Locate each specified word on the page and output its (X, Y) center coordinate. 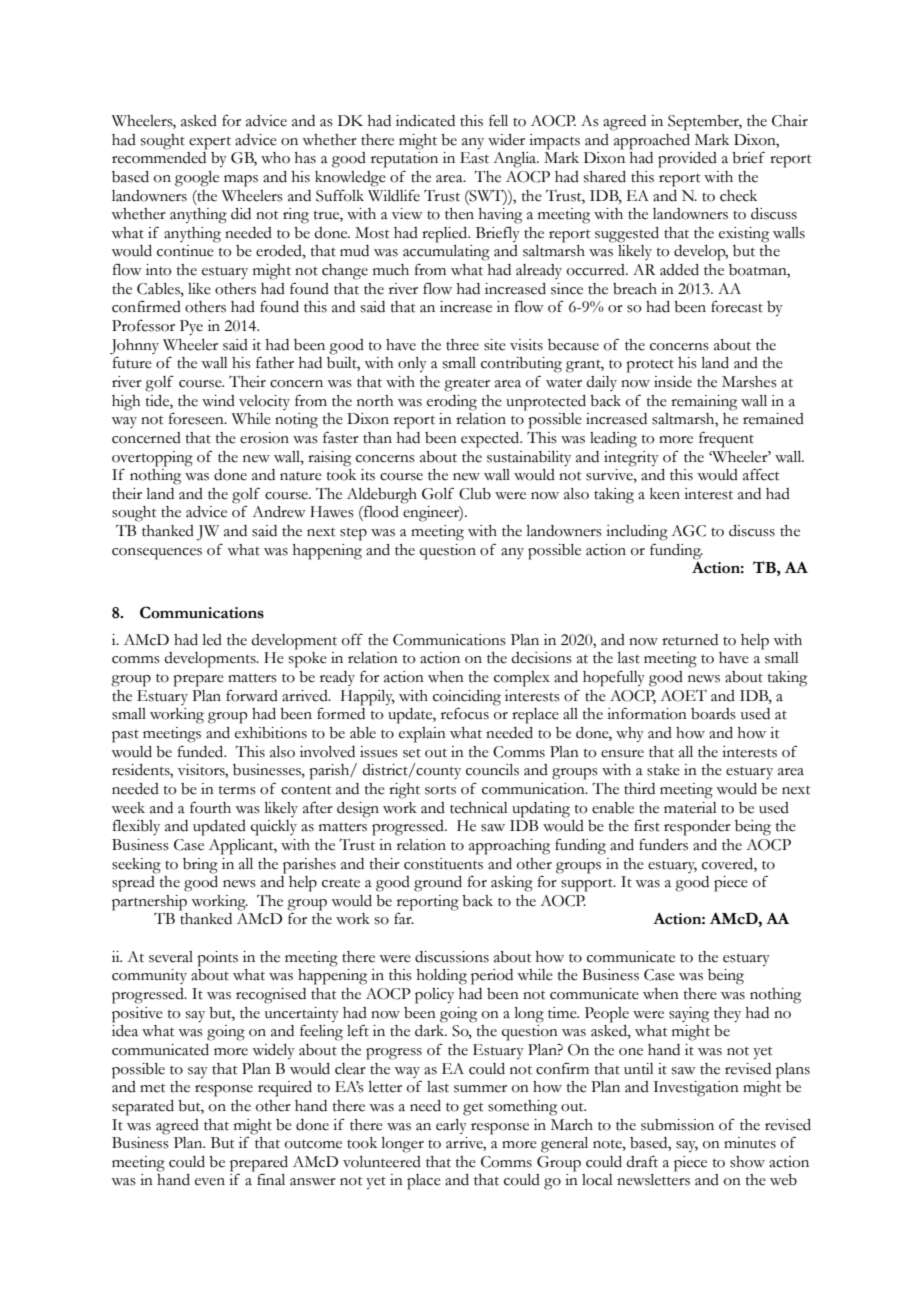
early (451, 1126)
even (210, 1182)
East (474, 158)
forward (252, 695)
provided (687, 160)
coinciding (467, 699)
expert (210, 143)
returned (690, 640)
